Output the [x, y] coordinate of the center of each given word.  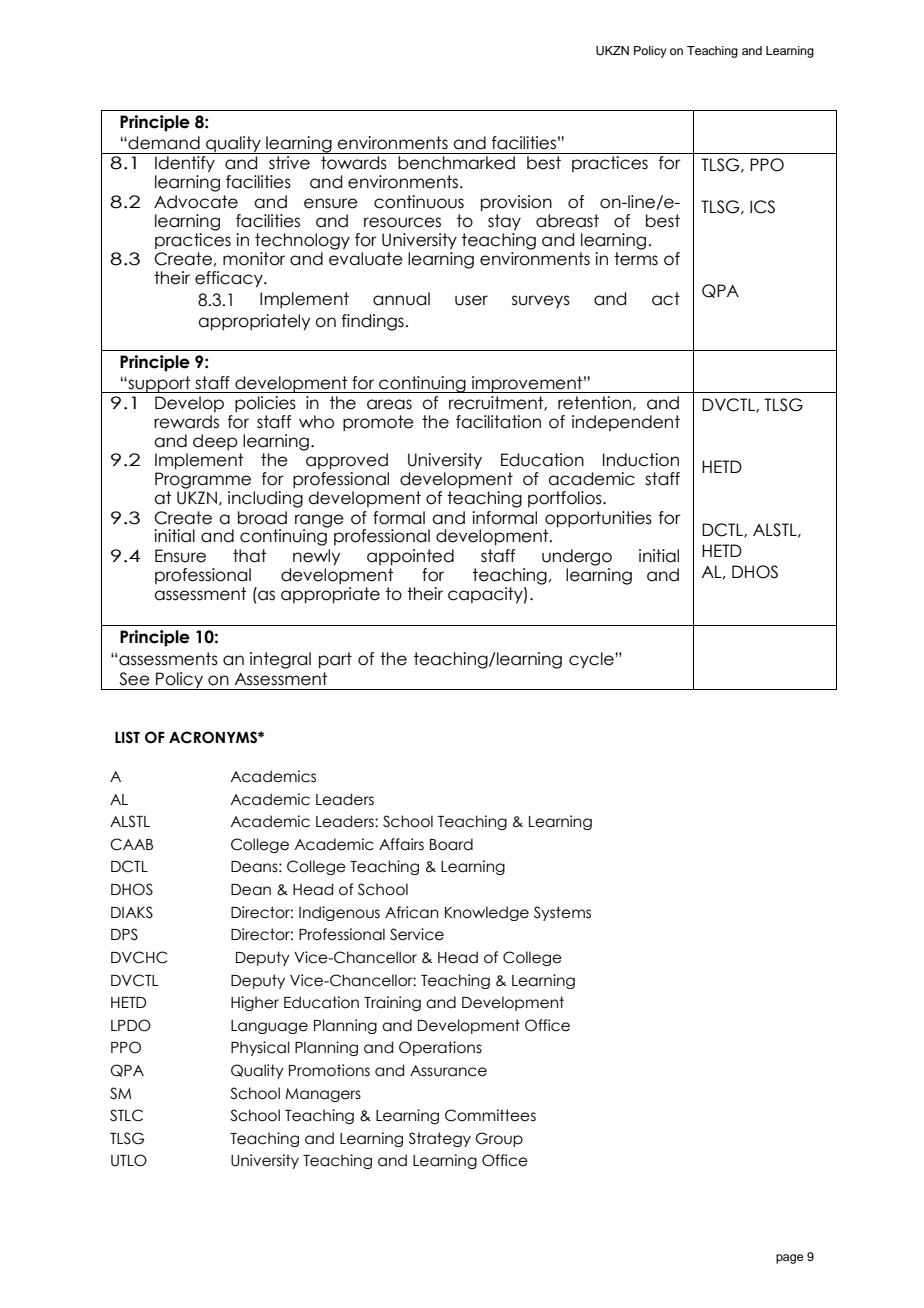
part [335, 660]
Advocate [196, 202]
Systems [562, 913]
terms [636, 259]
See [134, 679]
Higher [255, 1003]
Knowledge [487, 913]
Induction [641, 460]
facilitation [498, 422]
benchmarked [456, 163]
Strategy [440, 1139]
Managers [323, 1095]
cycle [592, 660]
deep [215, 442]
